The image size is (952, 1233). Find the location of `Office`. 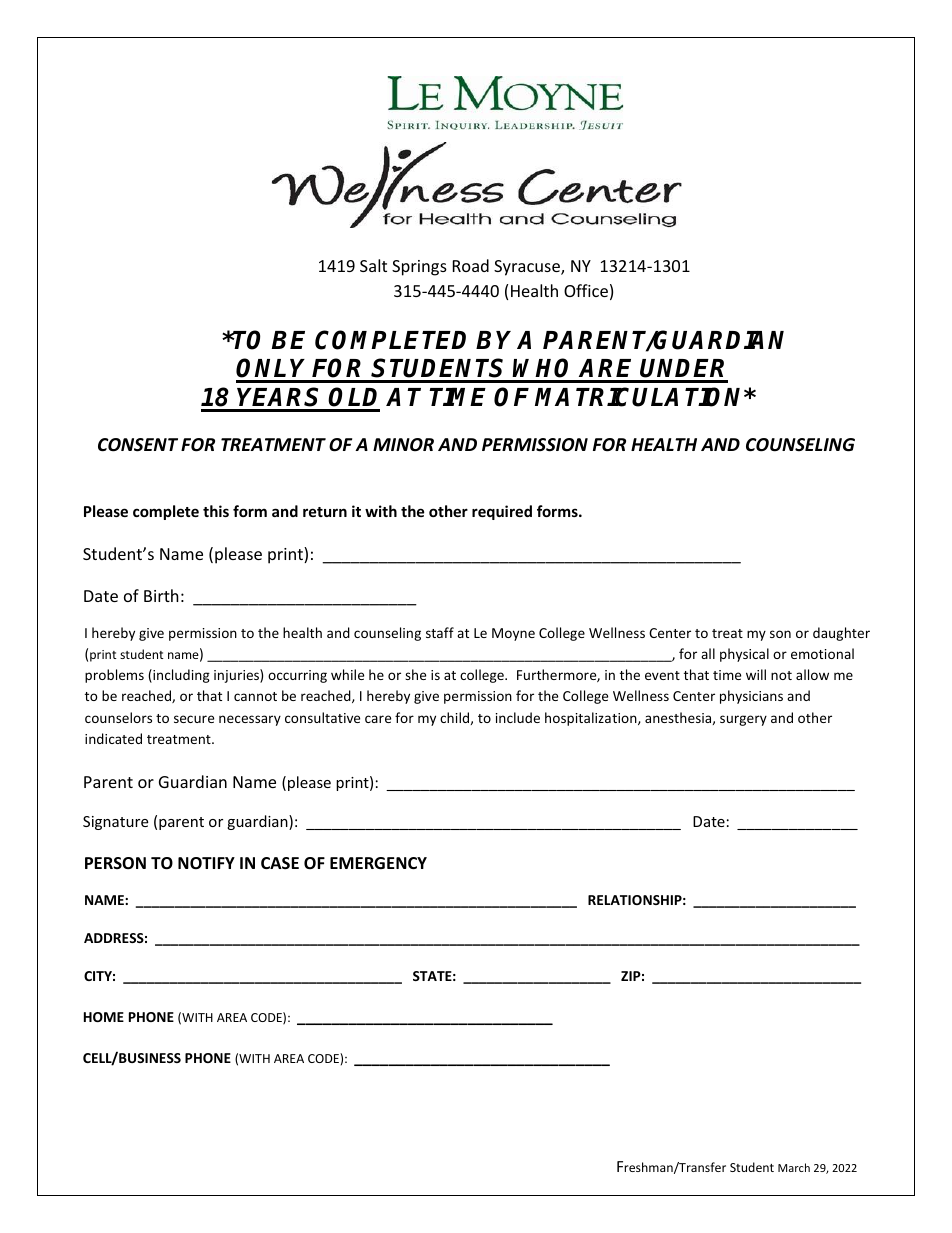

Office is located at coordinates (586, 290).
